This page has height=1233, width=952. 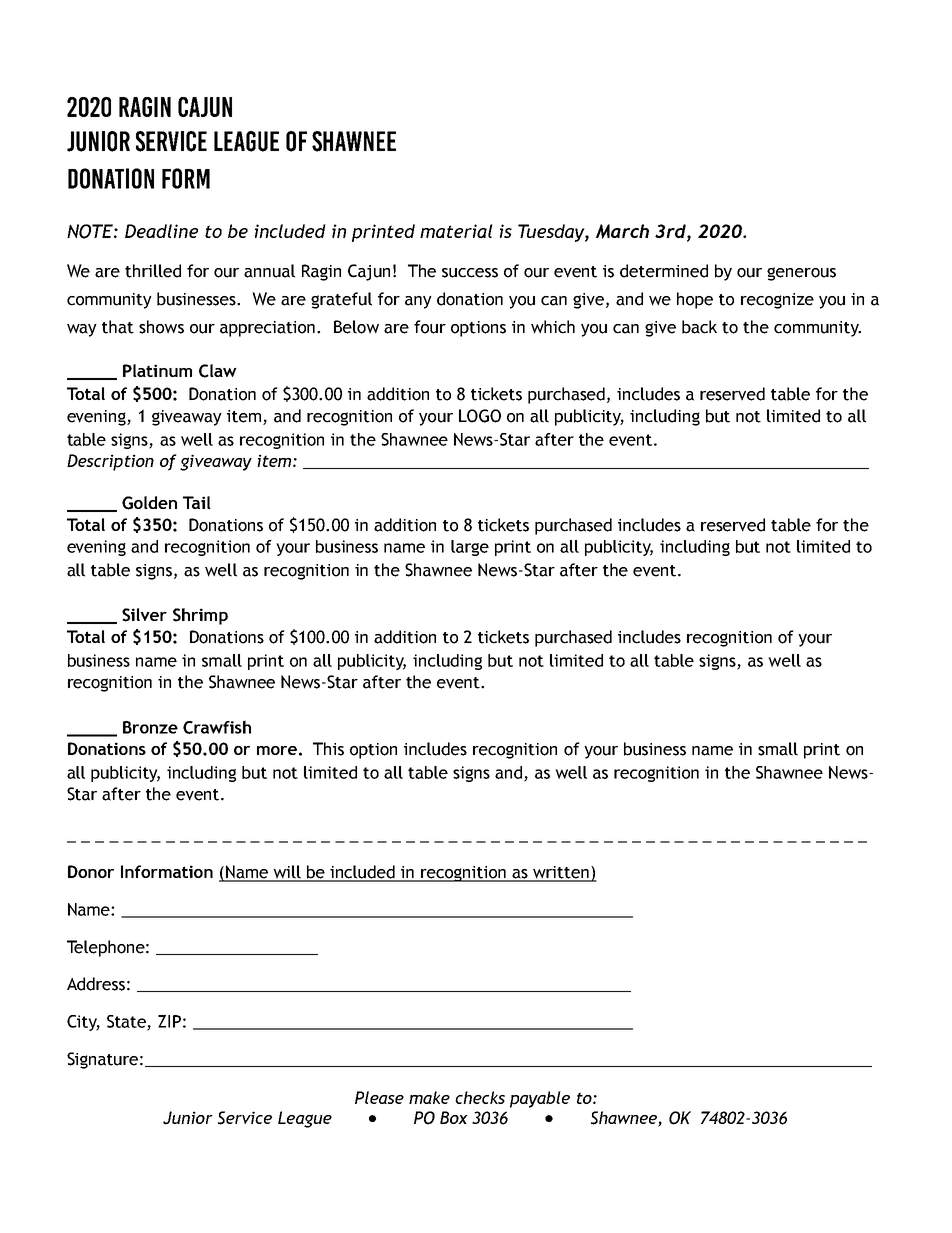 I want to click on thrilled, so click(x=153, y=271).
